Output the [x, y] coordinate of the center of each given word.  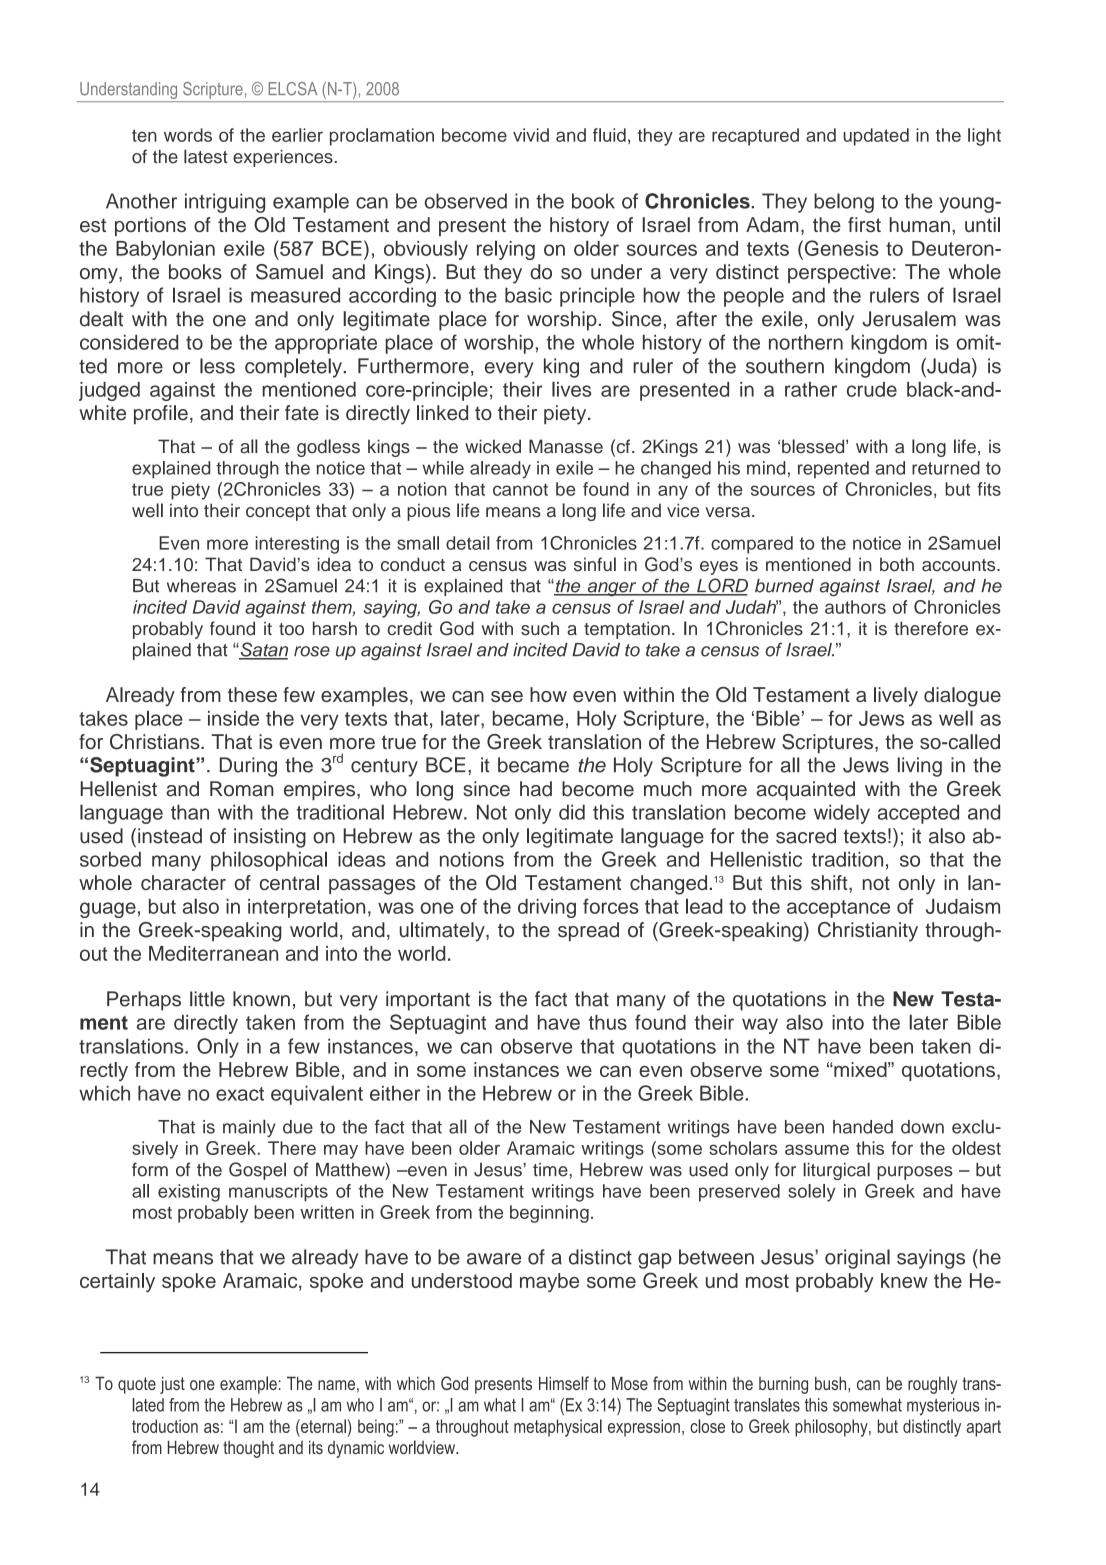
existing [189, 1193]
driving [547, 908]
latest [206, 156]
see [507, 696]
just [172, 1385]
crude [872, 389]
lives [572, 389]
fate [302, 413]
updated [876, 137]
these [252, 694]
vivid [531, 135]
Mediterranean [213, 953]
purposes [915, 1173]
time [551, 1170]
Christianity [868, 932]
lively [896, 697]
